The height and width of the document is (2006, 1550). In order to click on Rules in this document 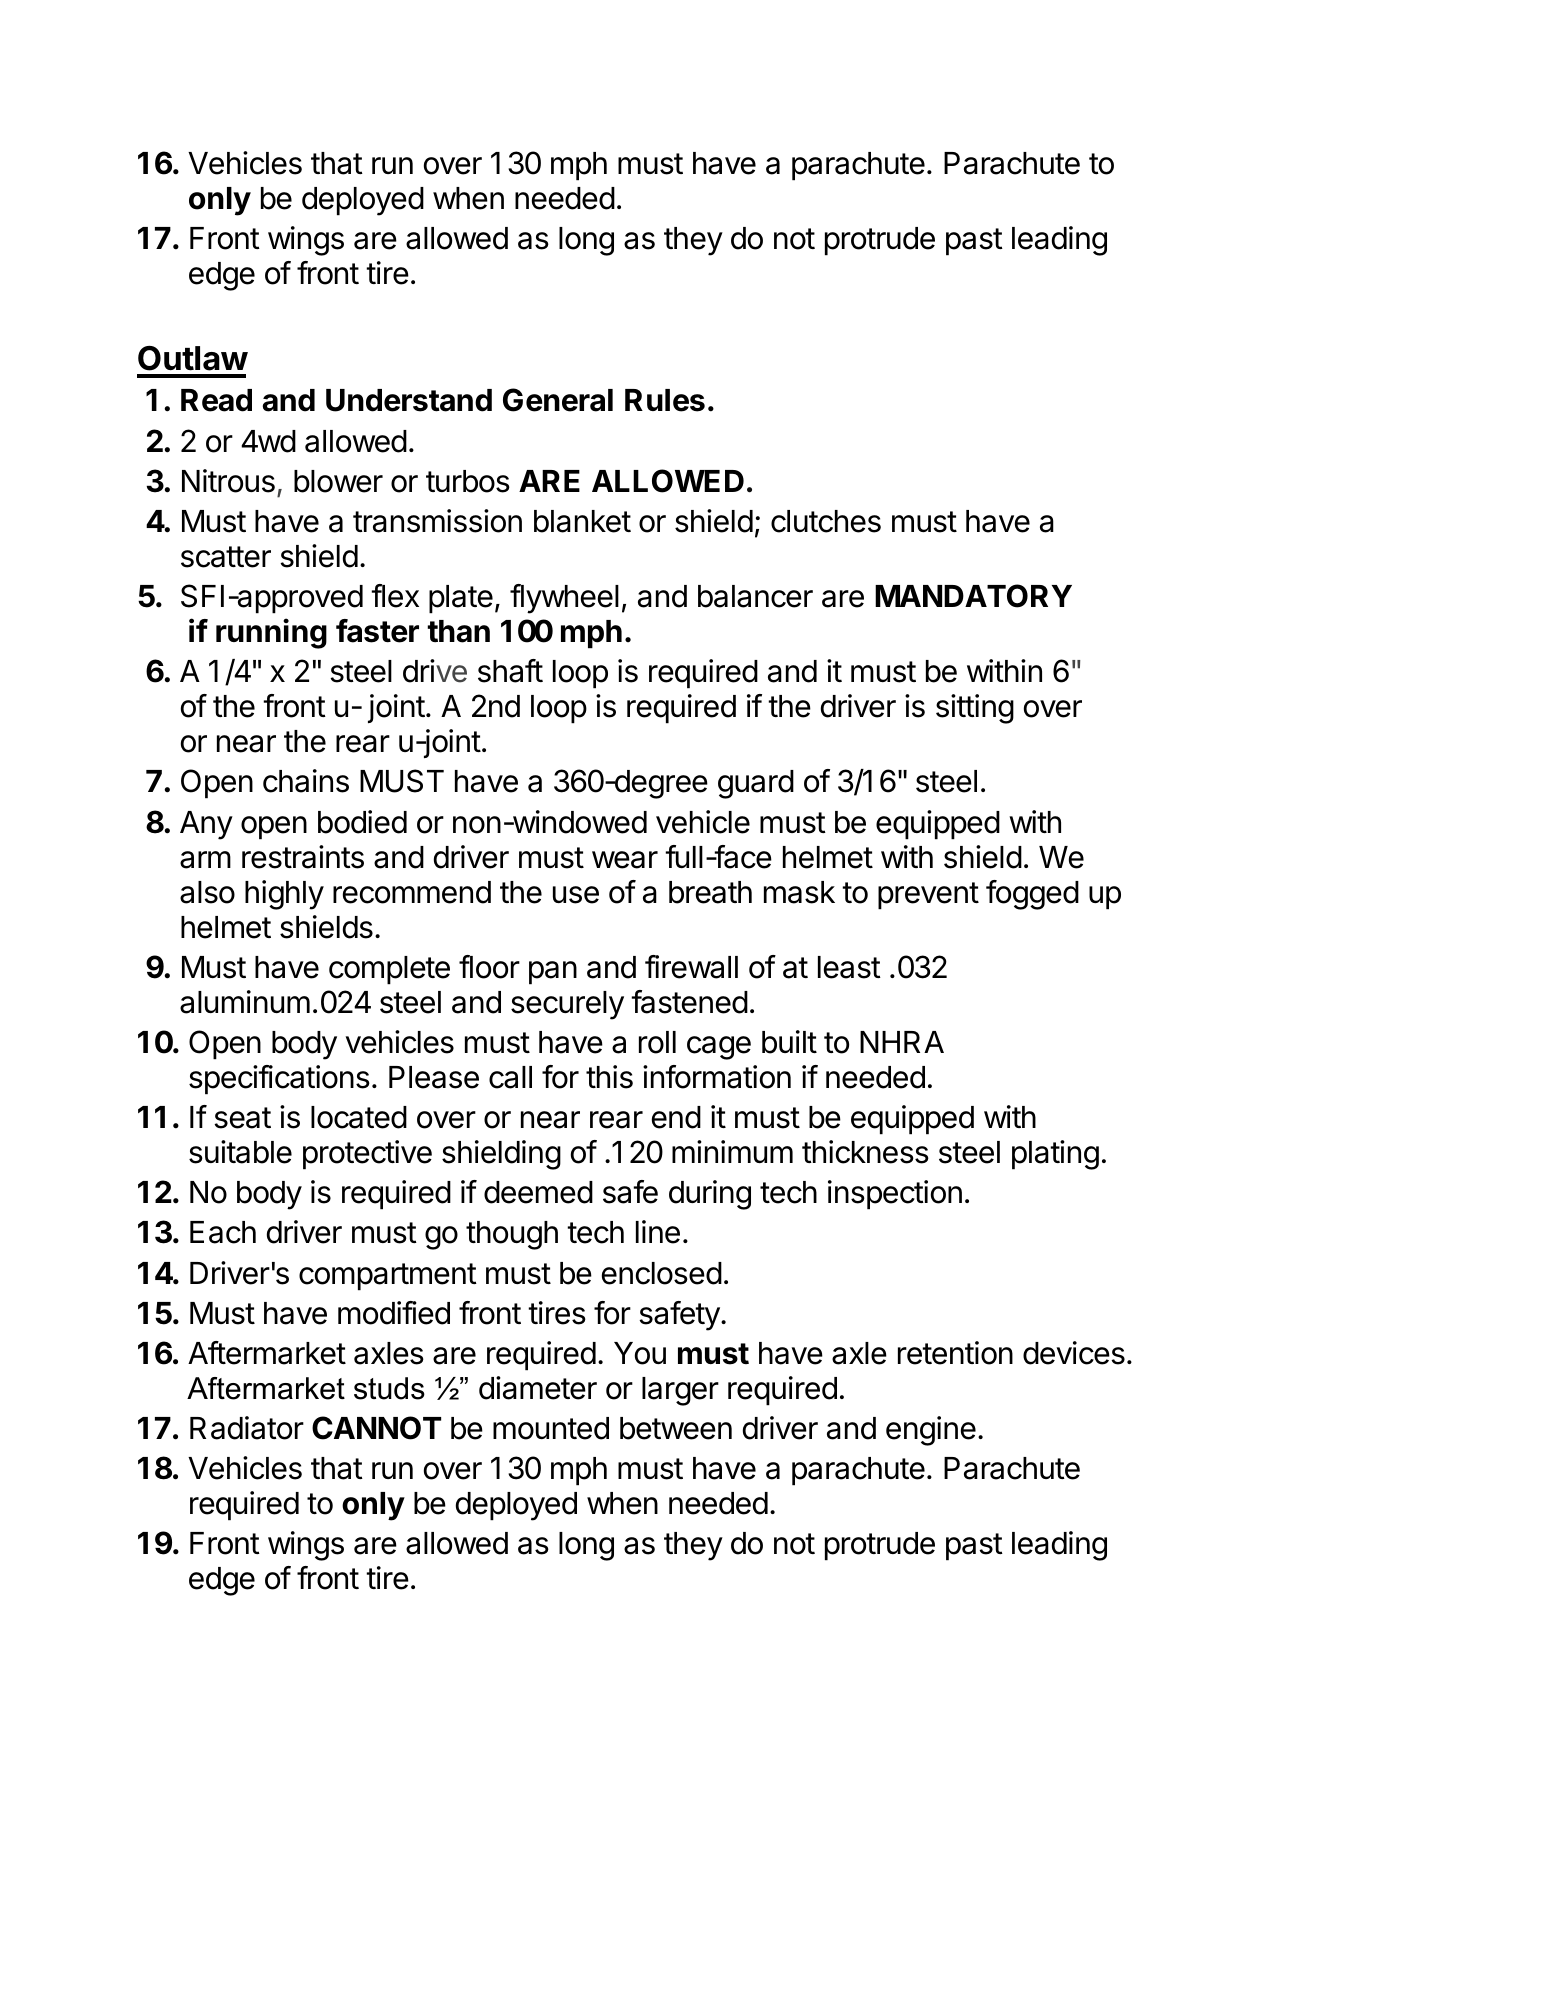, I will do `click(665, 400)`.
